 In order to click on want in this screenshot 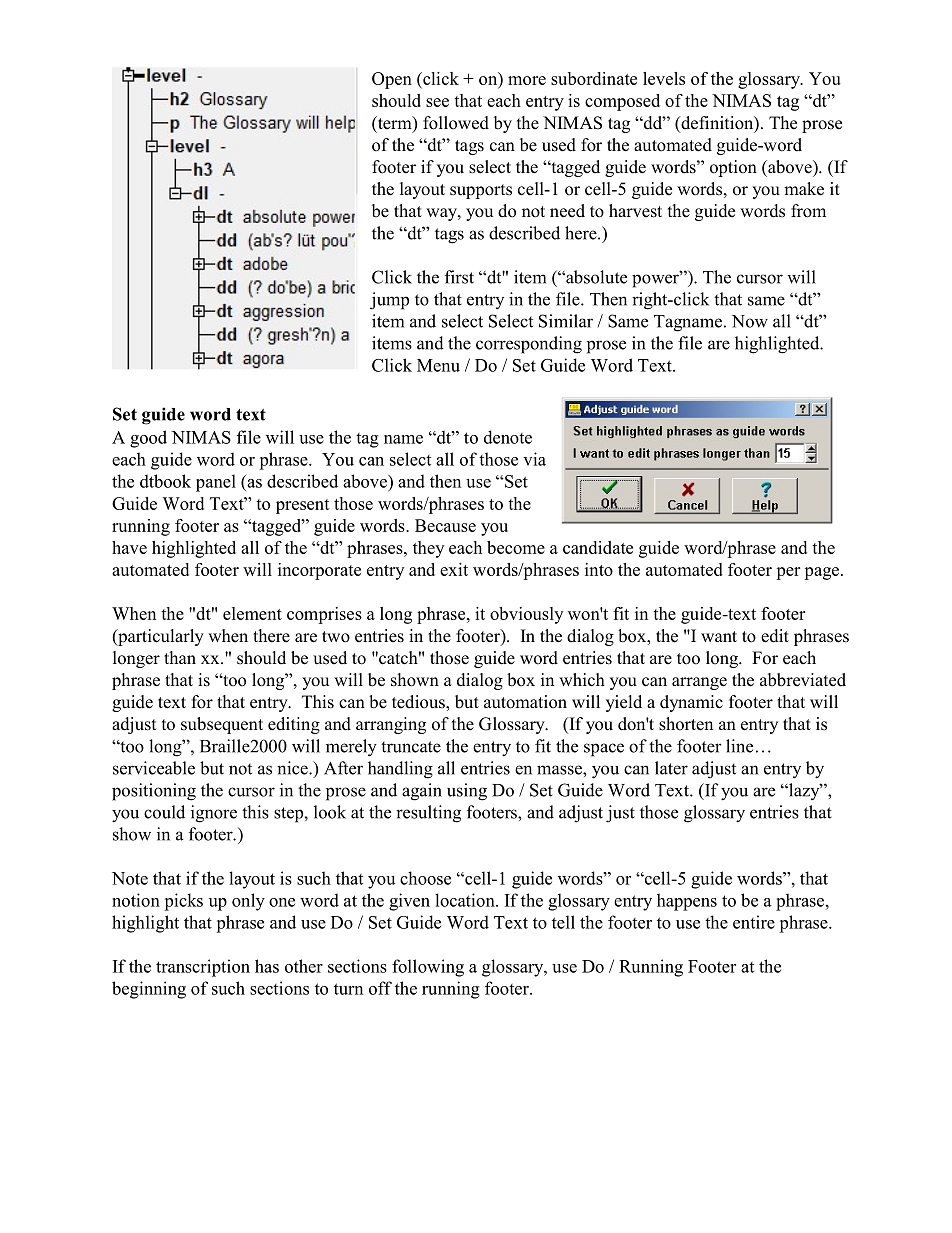, I will do `click(719, 636)`.
